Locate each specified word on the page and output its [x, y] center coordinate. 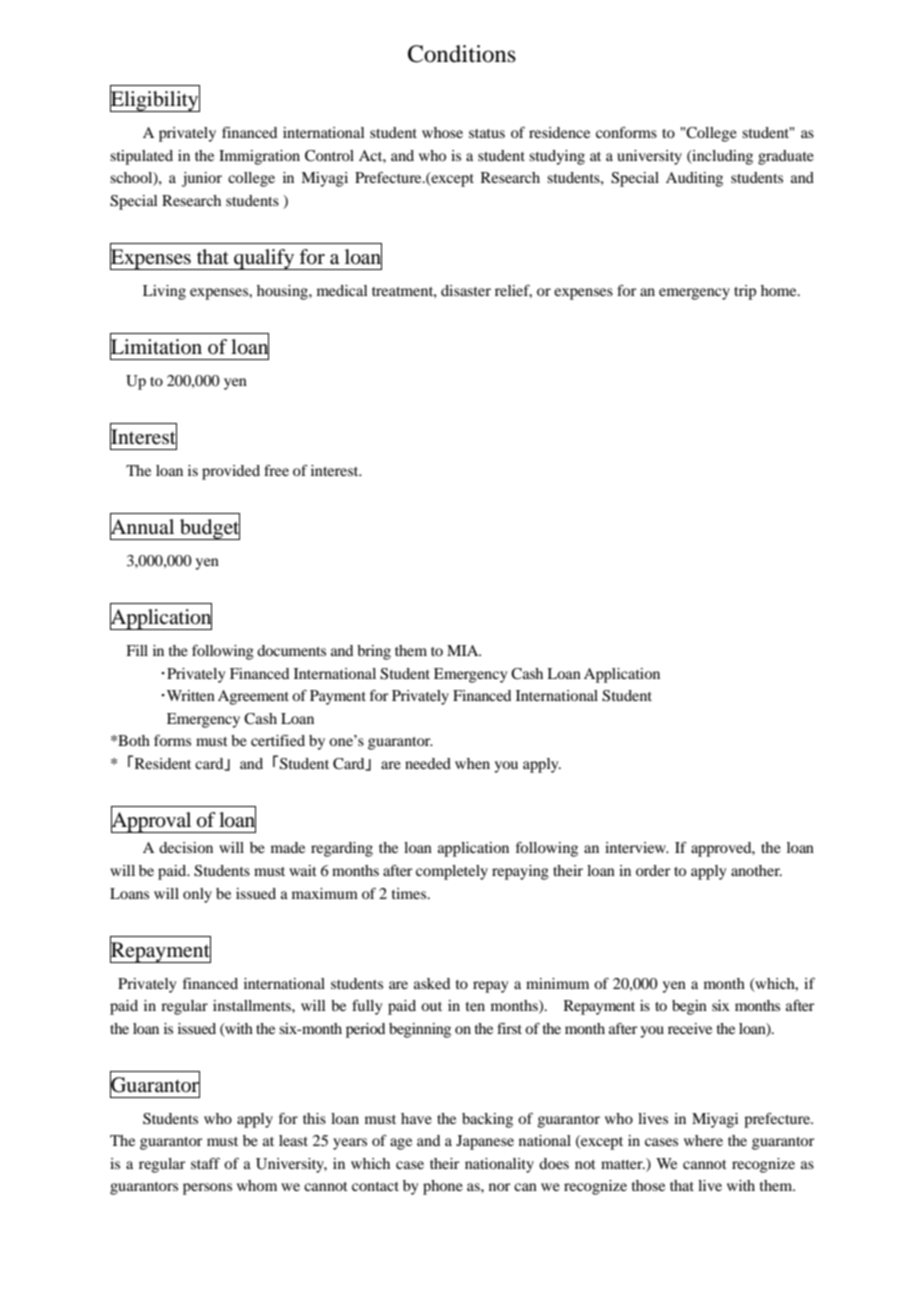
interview [636, 847]
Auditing [694, 179]
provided [231, 472]
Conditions [462, 54]
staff [205, 1163]
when [472, 763]
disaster [466, 290]
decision [186, 847]
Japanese [485, 1142]
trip [745, 292]
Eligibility [155, 100]
